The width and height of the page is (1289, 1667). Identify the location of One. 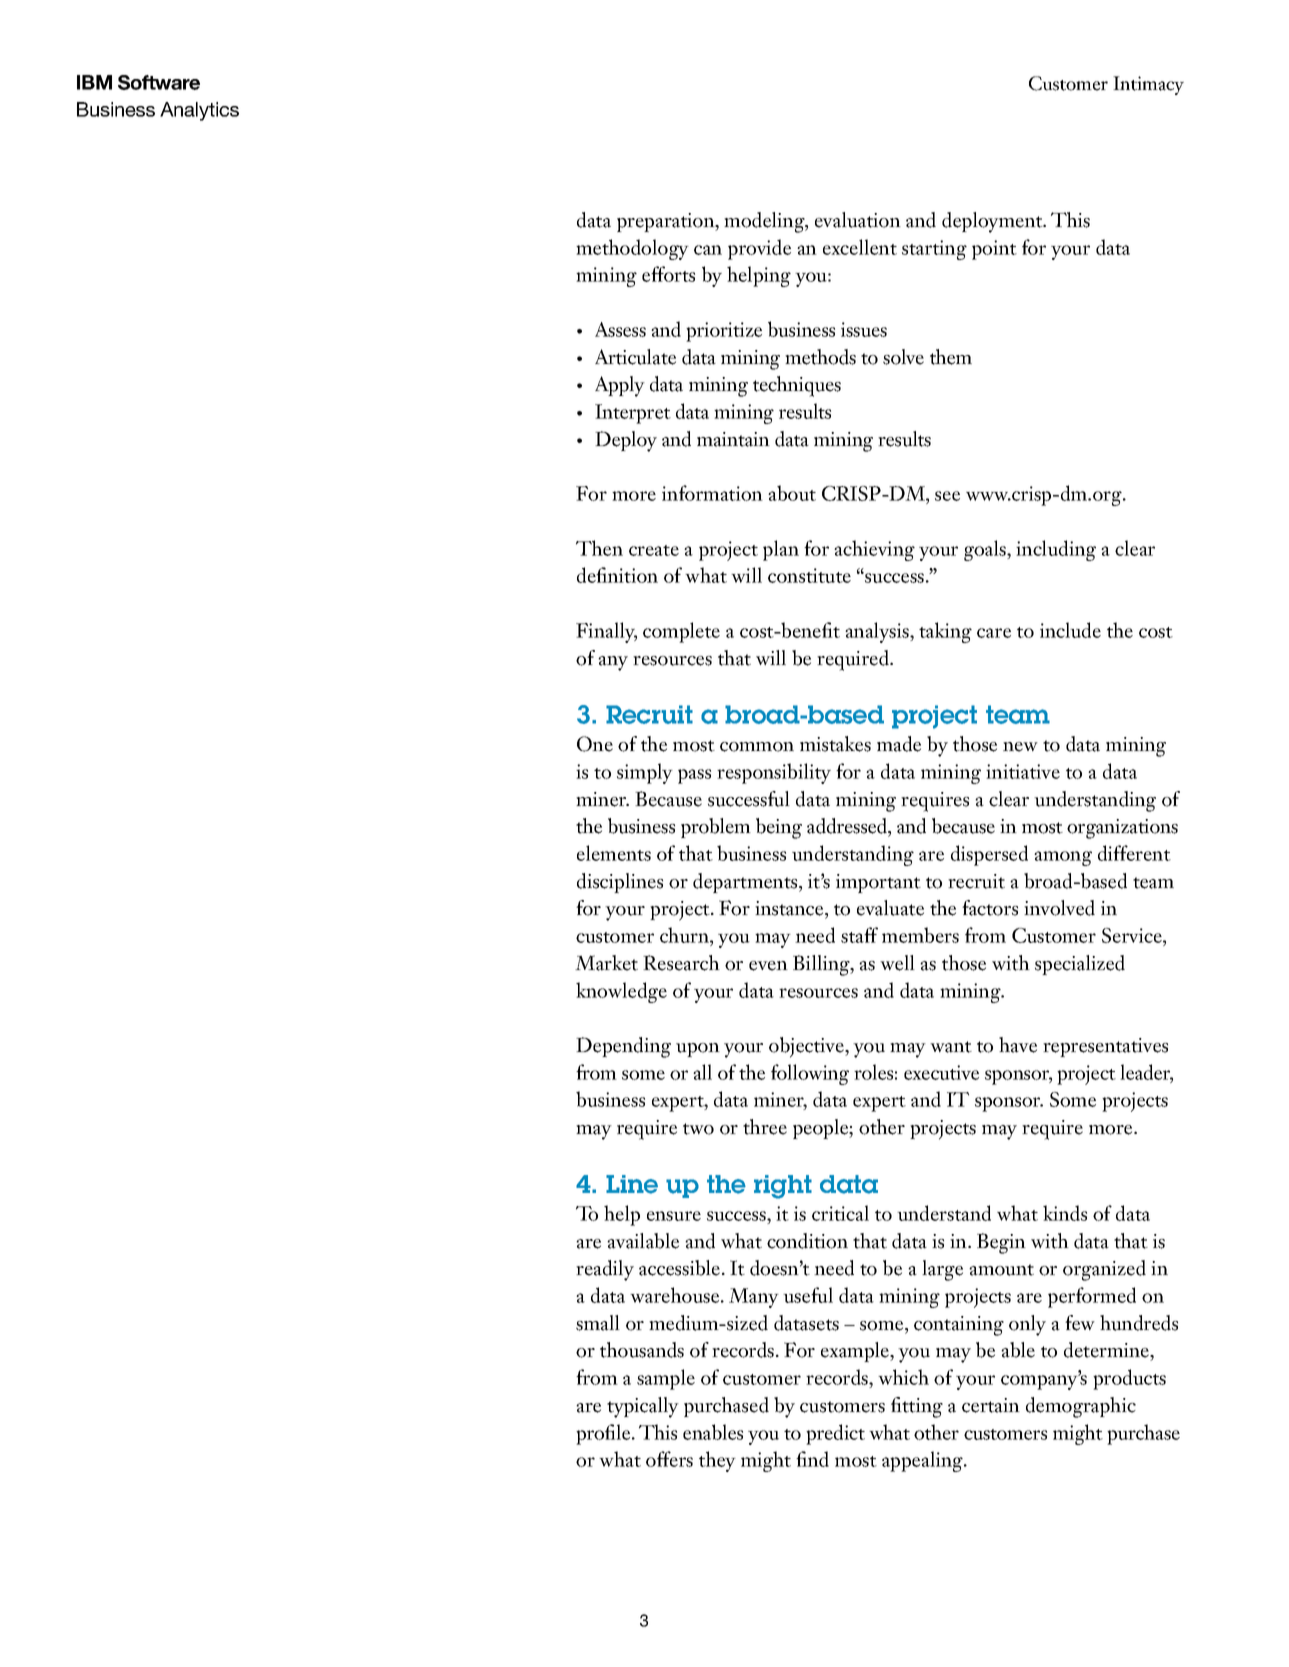
(595, 744).
